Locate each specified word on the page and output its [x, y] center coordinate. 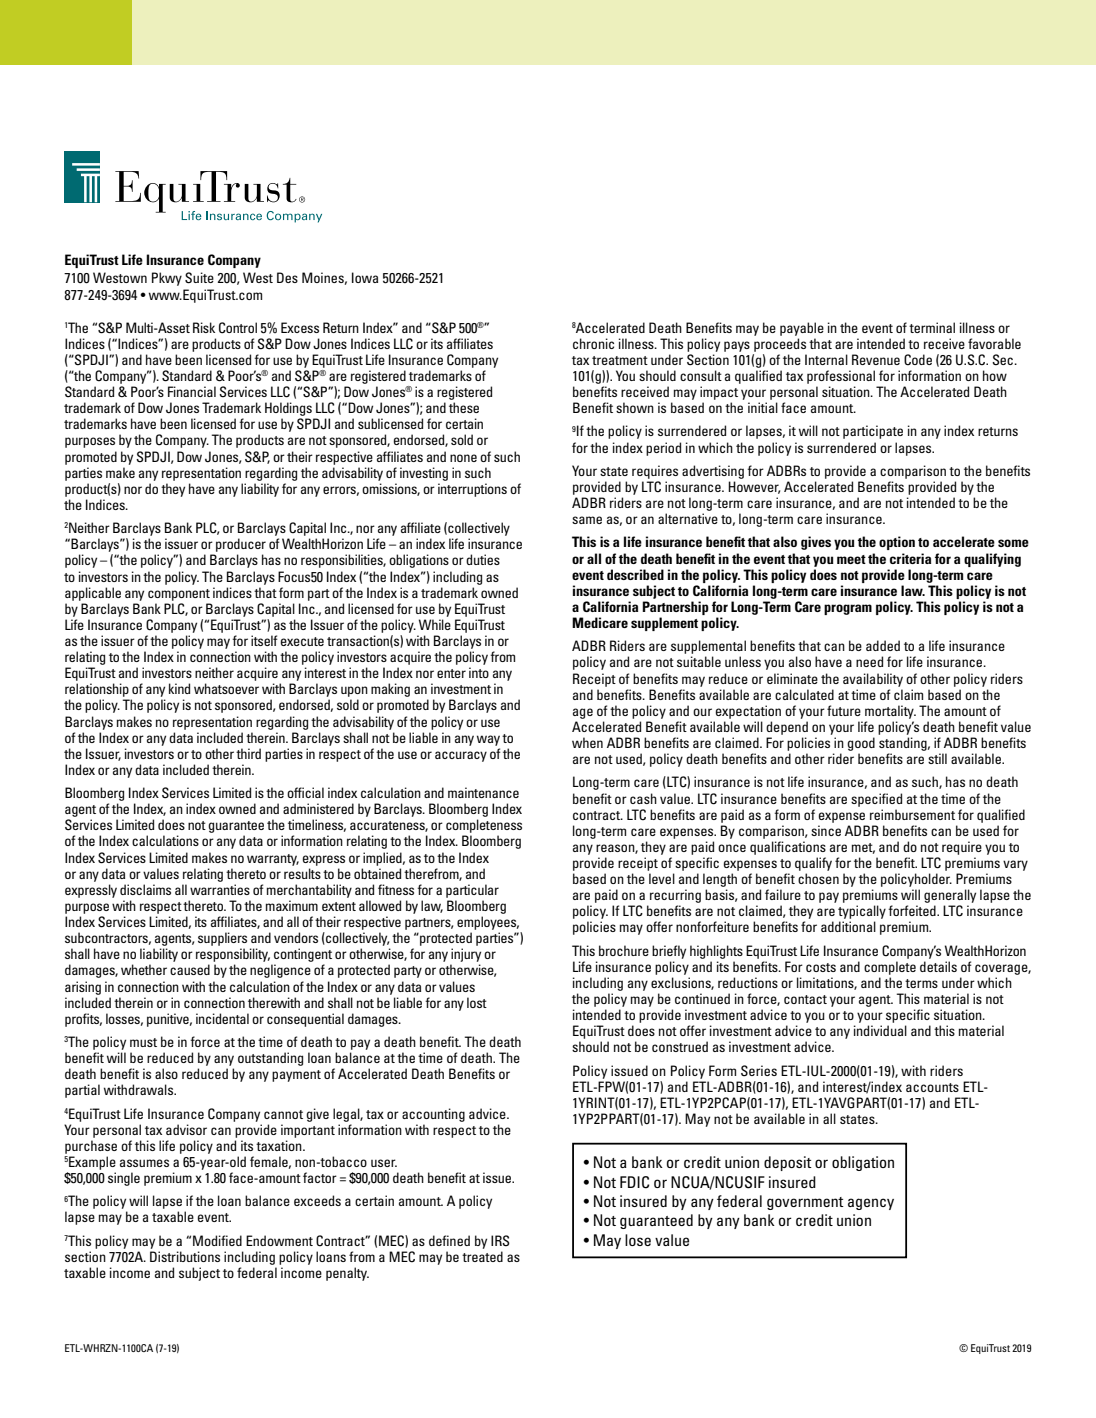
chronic [593, 343]
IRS [500, 1241]
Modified [217, 1240]
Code [918, 360]
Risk [204, 327]
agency [871, 1204]
